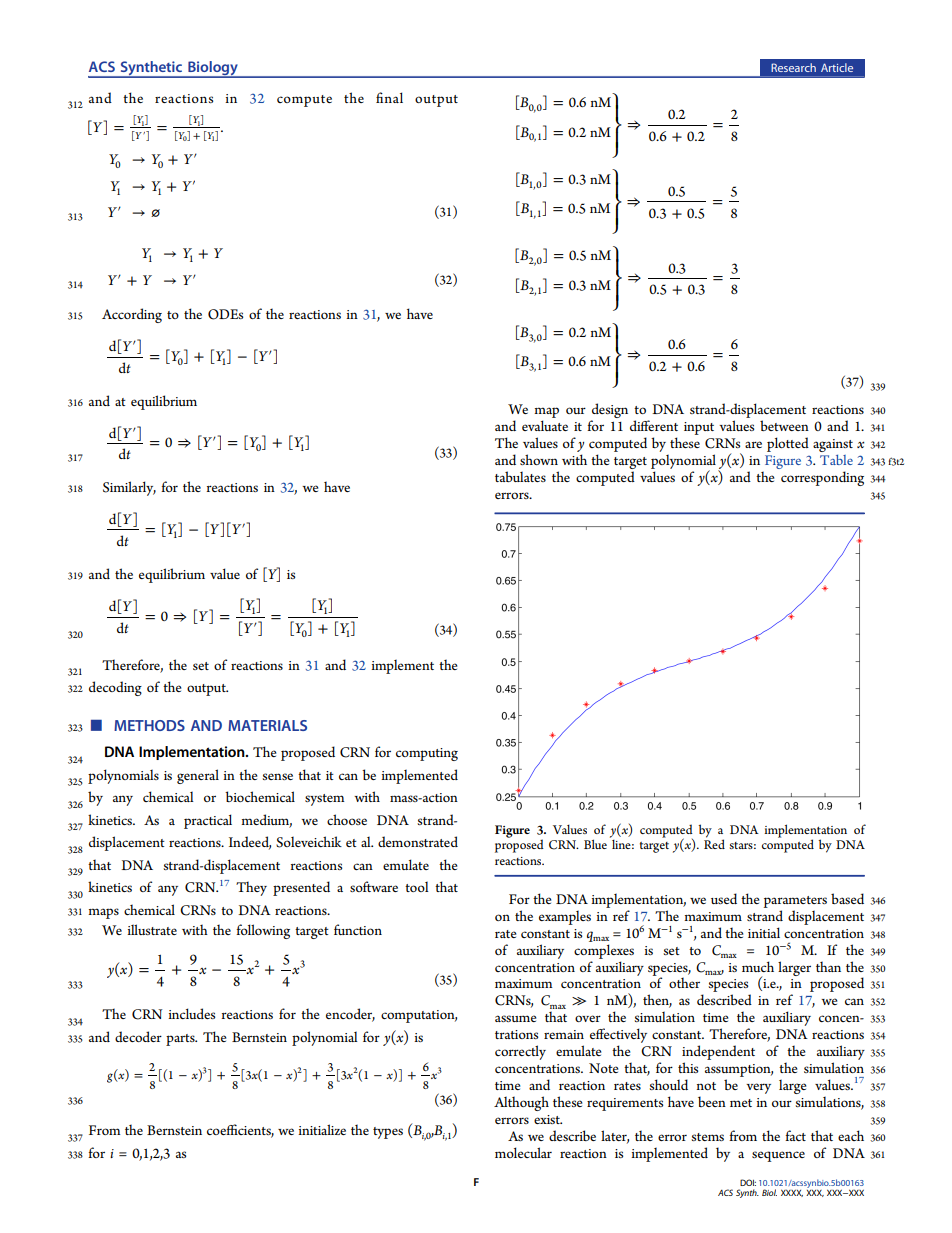 The width and height of the screenshot is (952, 1233). What do you see at coordinates (778, 1156) in the screenshot?
I see `sequence` at bounding box center [778, 1156].
